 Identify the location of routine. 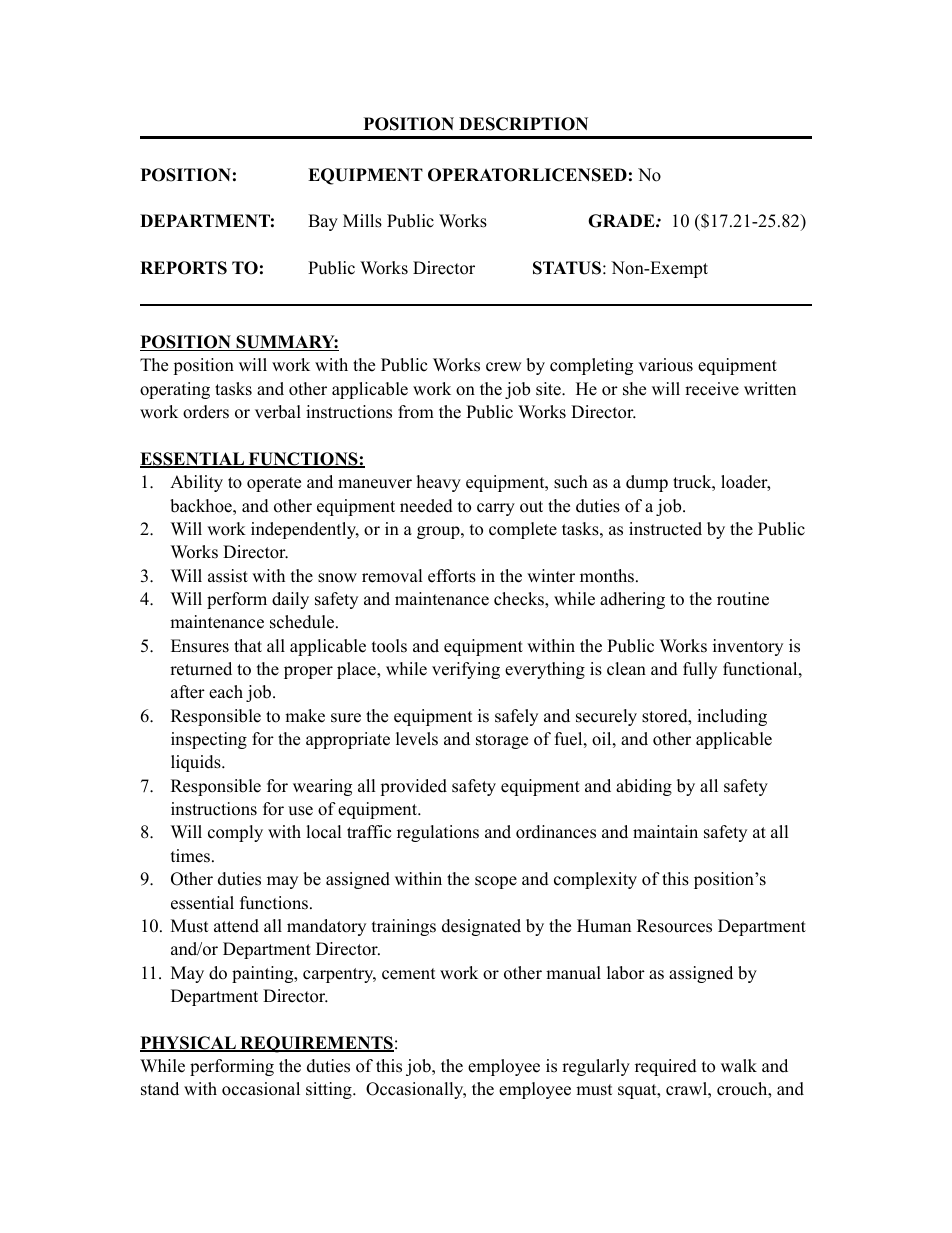
(743, 599).
